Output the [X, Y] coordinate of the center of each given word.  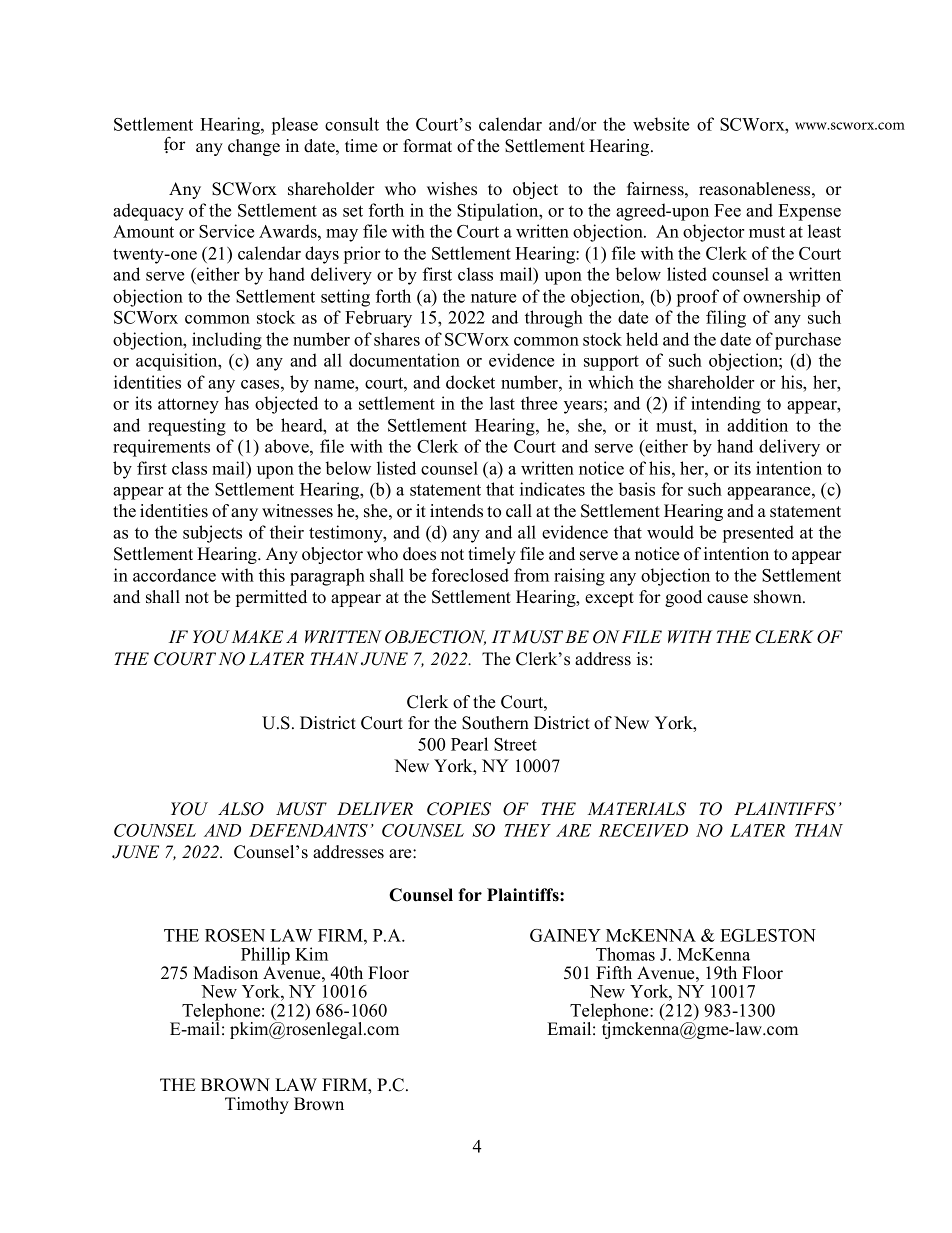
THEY [527, 830]
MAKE [257, 636]
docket [470, 382]
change [254, 147]
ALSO [241, 809]
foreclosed [470, 575]
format [427, 146]
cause [727, 599]
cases [261, 384]
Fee [727, 210]
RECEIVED [643, 830]
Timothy [257, 1105]
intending [726, 405]
